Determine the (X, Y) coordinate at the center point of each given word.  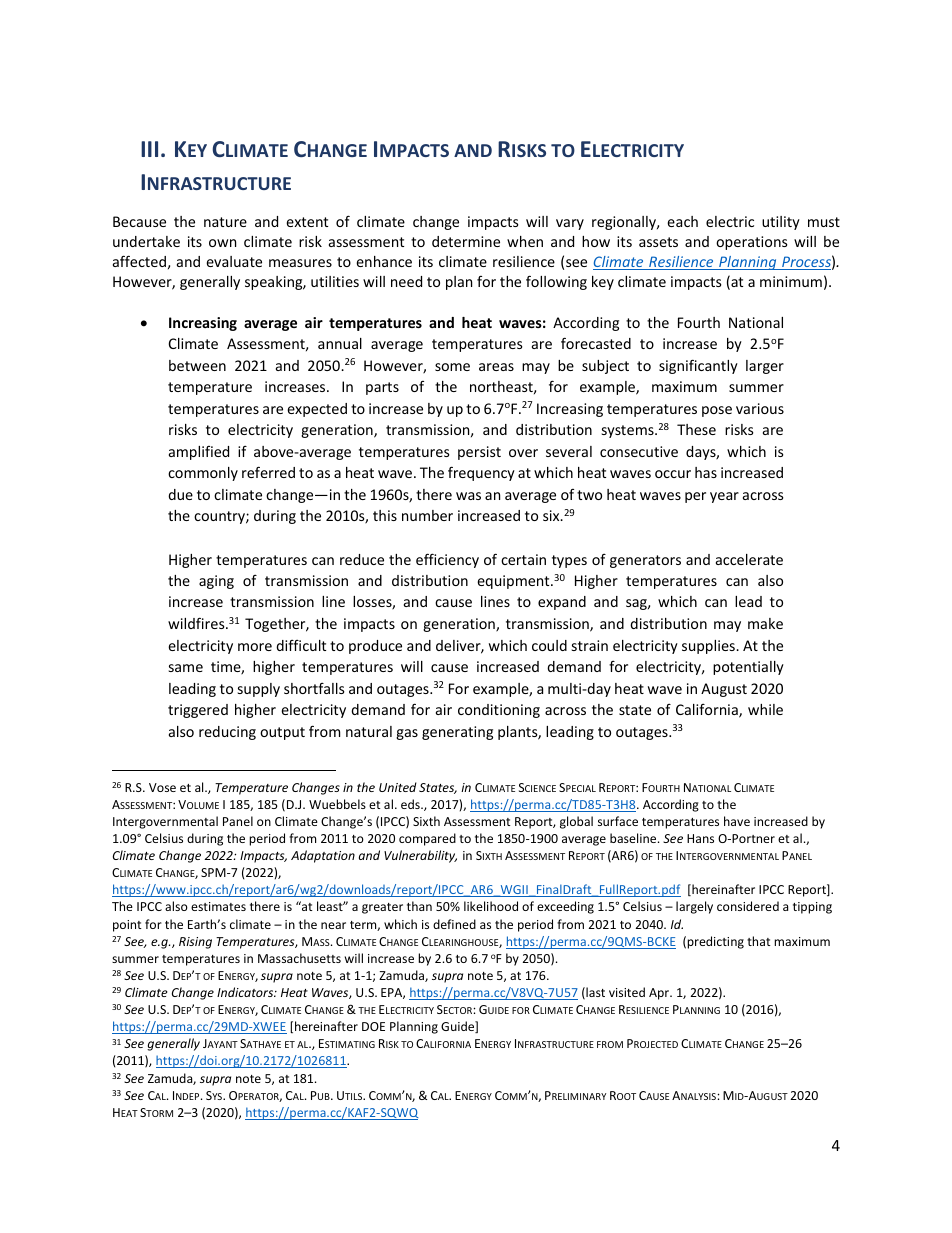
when (525, 241)
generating (457, 733)
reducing (227, 733)
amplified (199, 453)
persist (479, 453)
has (706, 472)
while (765, 709)
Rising (195, 943)
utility (781, 223)
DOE (373, 1026)
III (149, 149)
